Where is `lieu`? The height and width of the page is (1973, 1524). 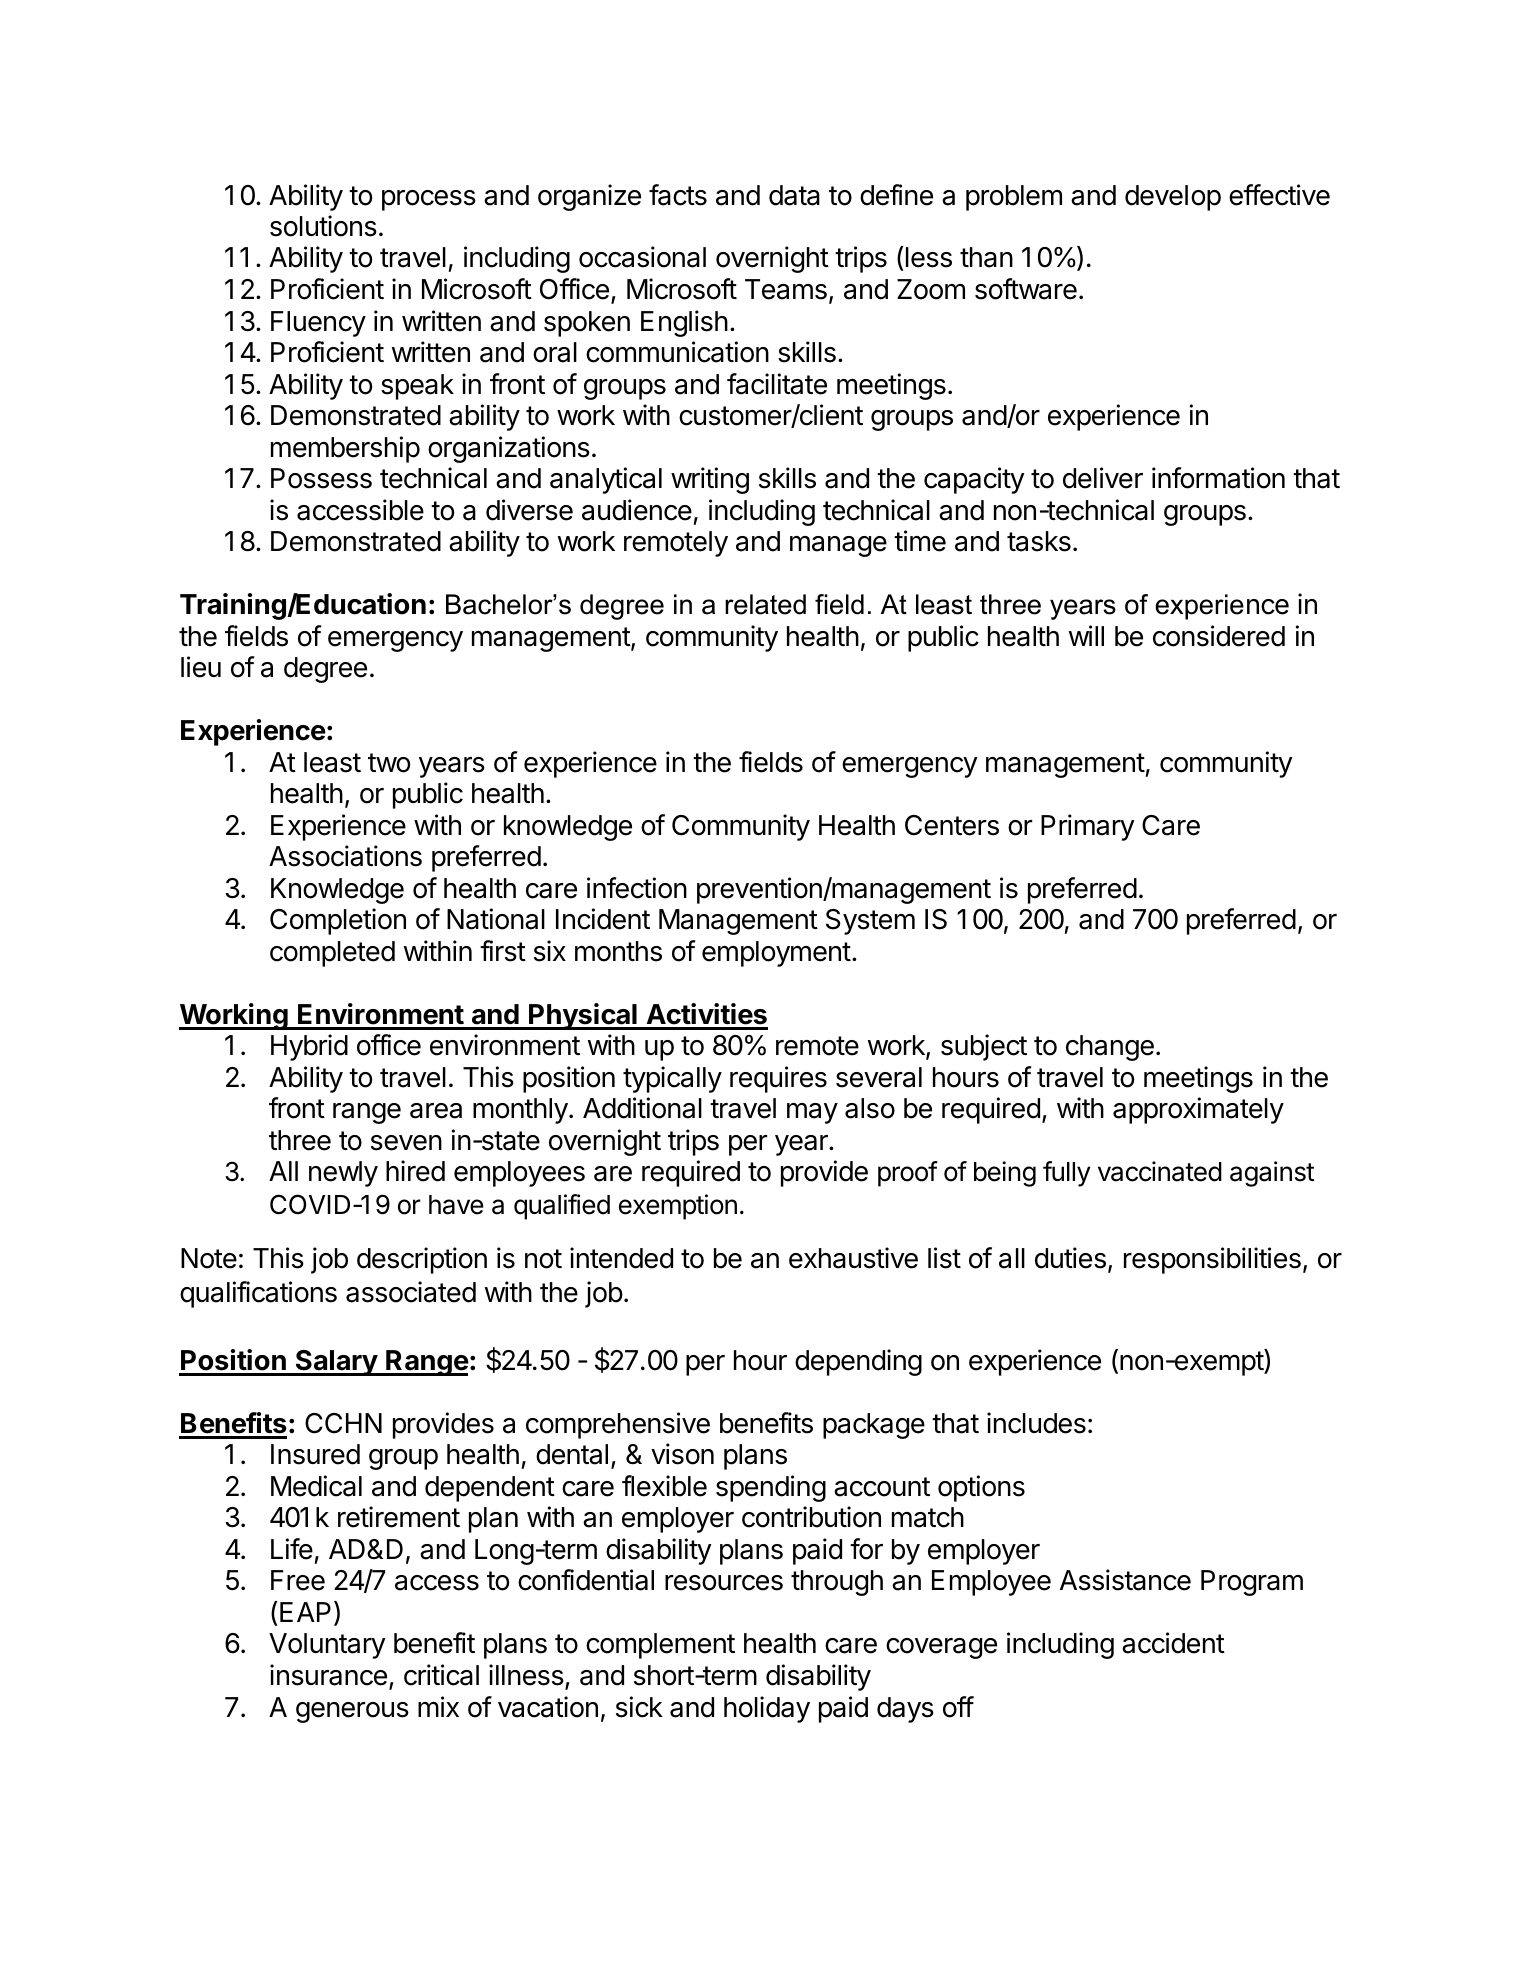 lieu is located at coordinates (201, 667).
